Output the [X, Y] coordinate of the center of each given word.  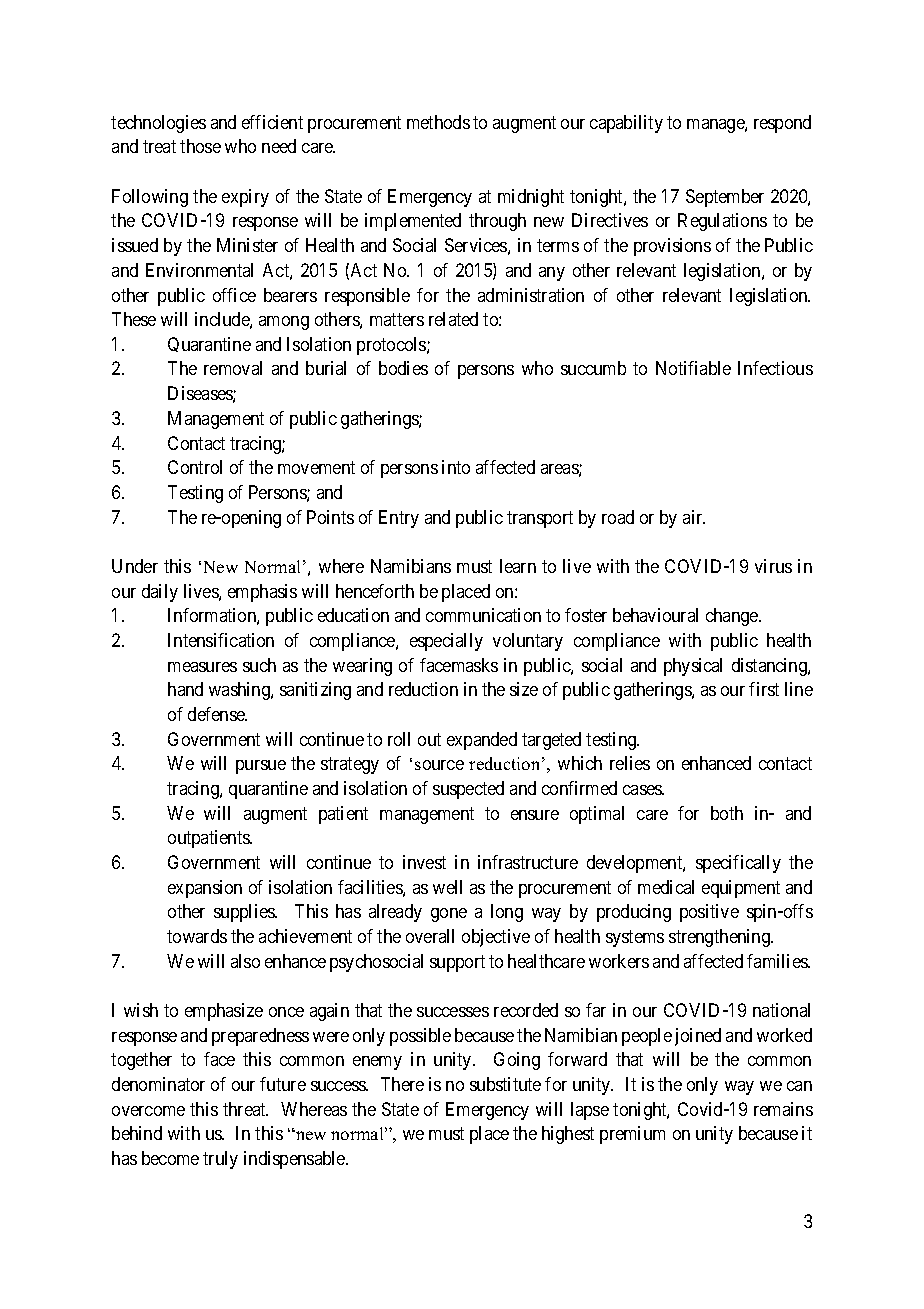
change [733, 617]
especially [446, 642]
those [200, 146]
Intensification [221, 640]
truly [220, 1160]
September [725, 198]
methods [438, 122]
